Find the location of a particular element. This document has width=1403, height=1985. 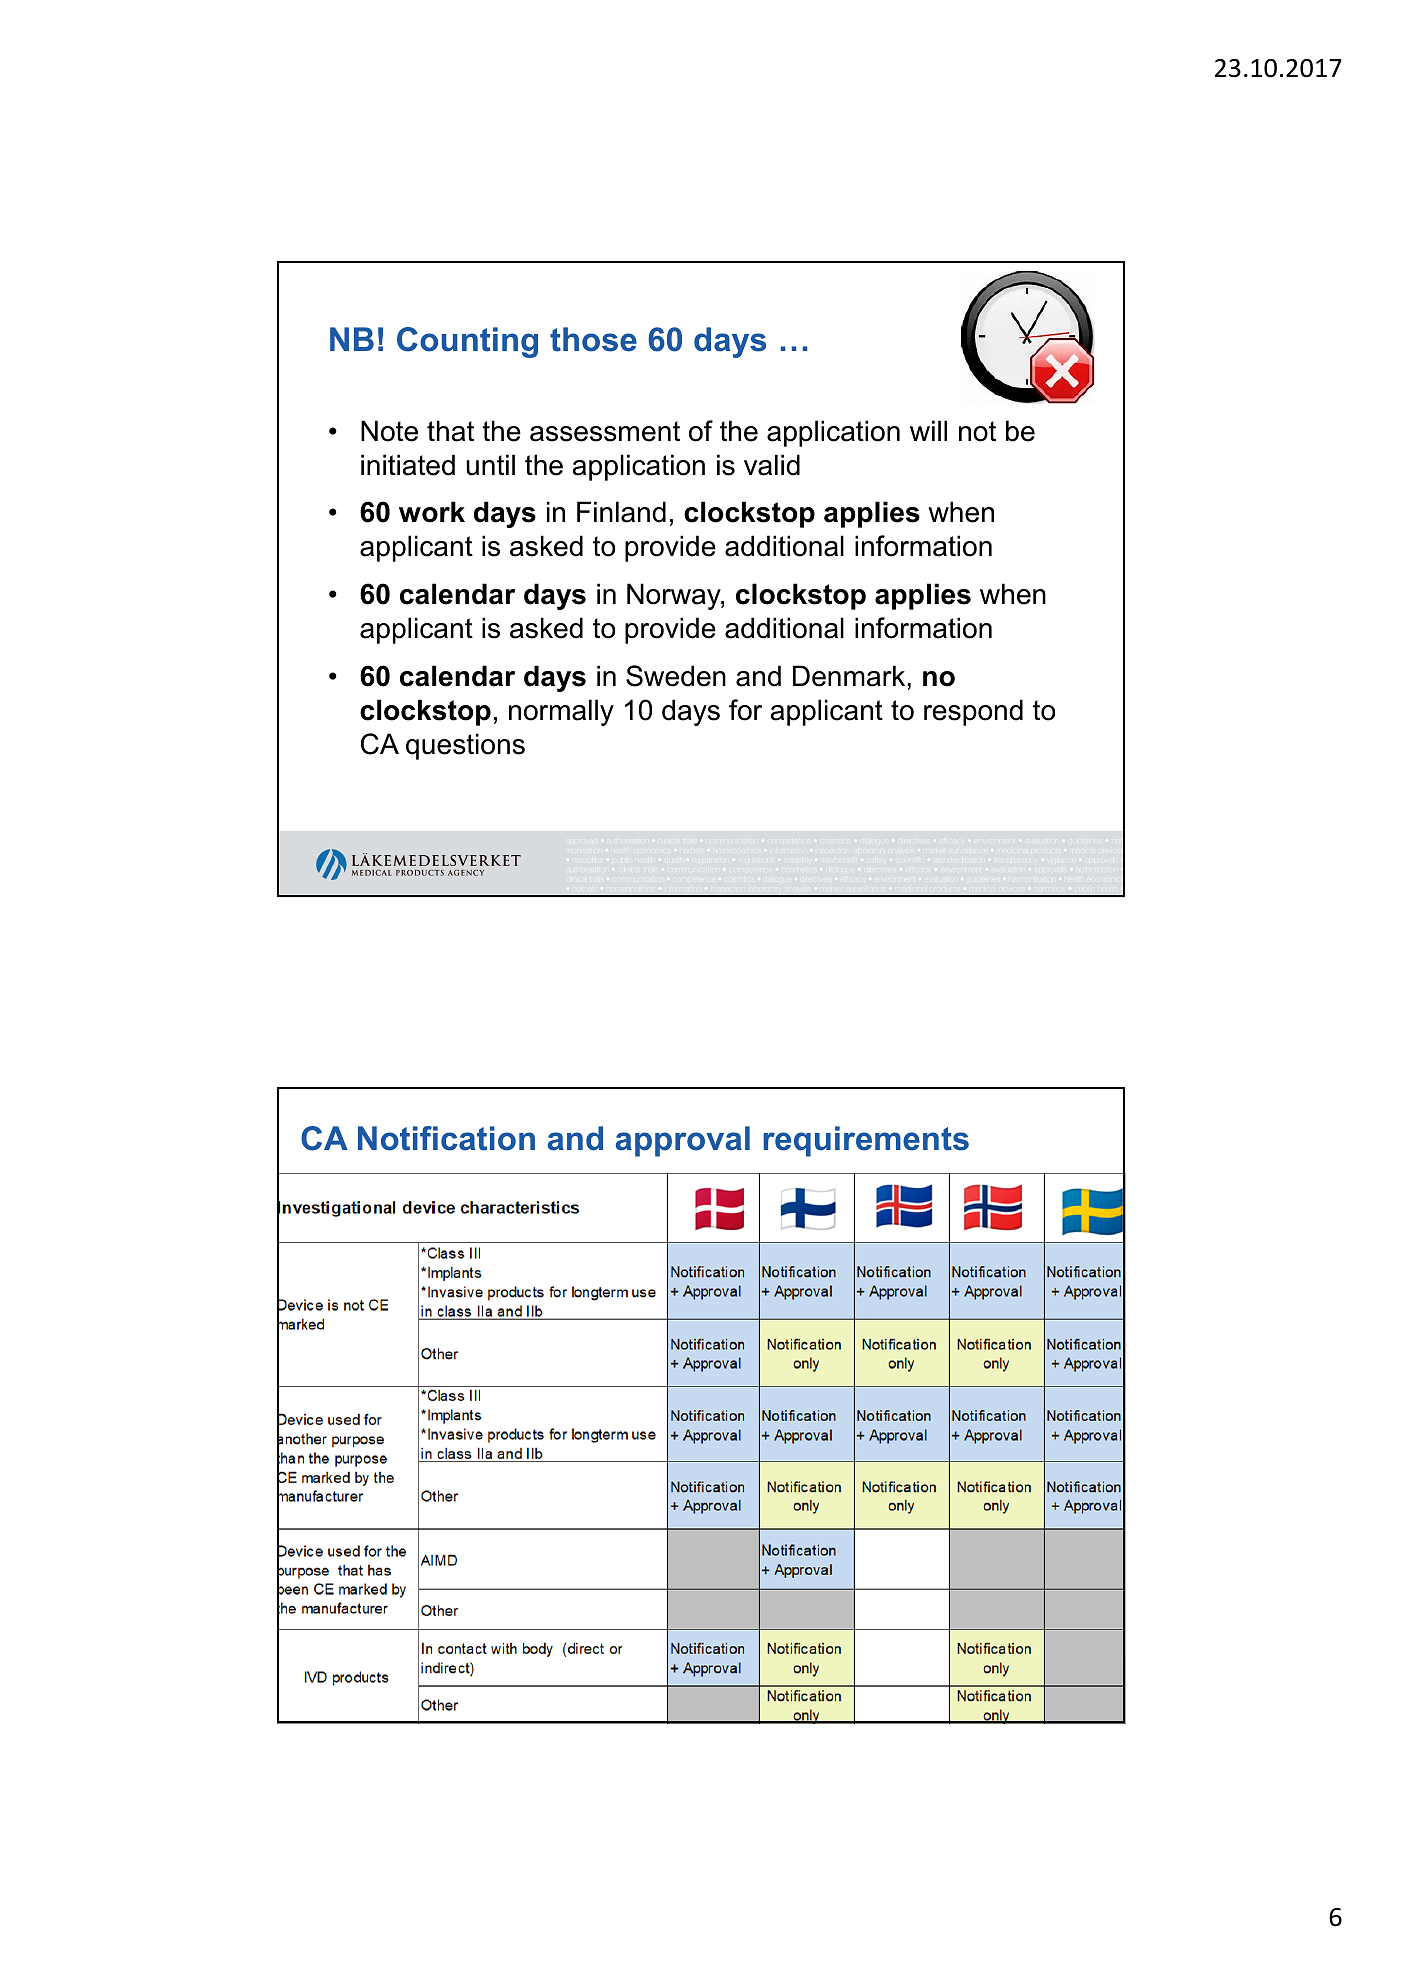

valid is located at coordinates (772, 465).
